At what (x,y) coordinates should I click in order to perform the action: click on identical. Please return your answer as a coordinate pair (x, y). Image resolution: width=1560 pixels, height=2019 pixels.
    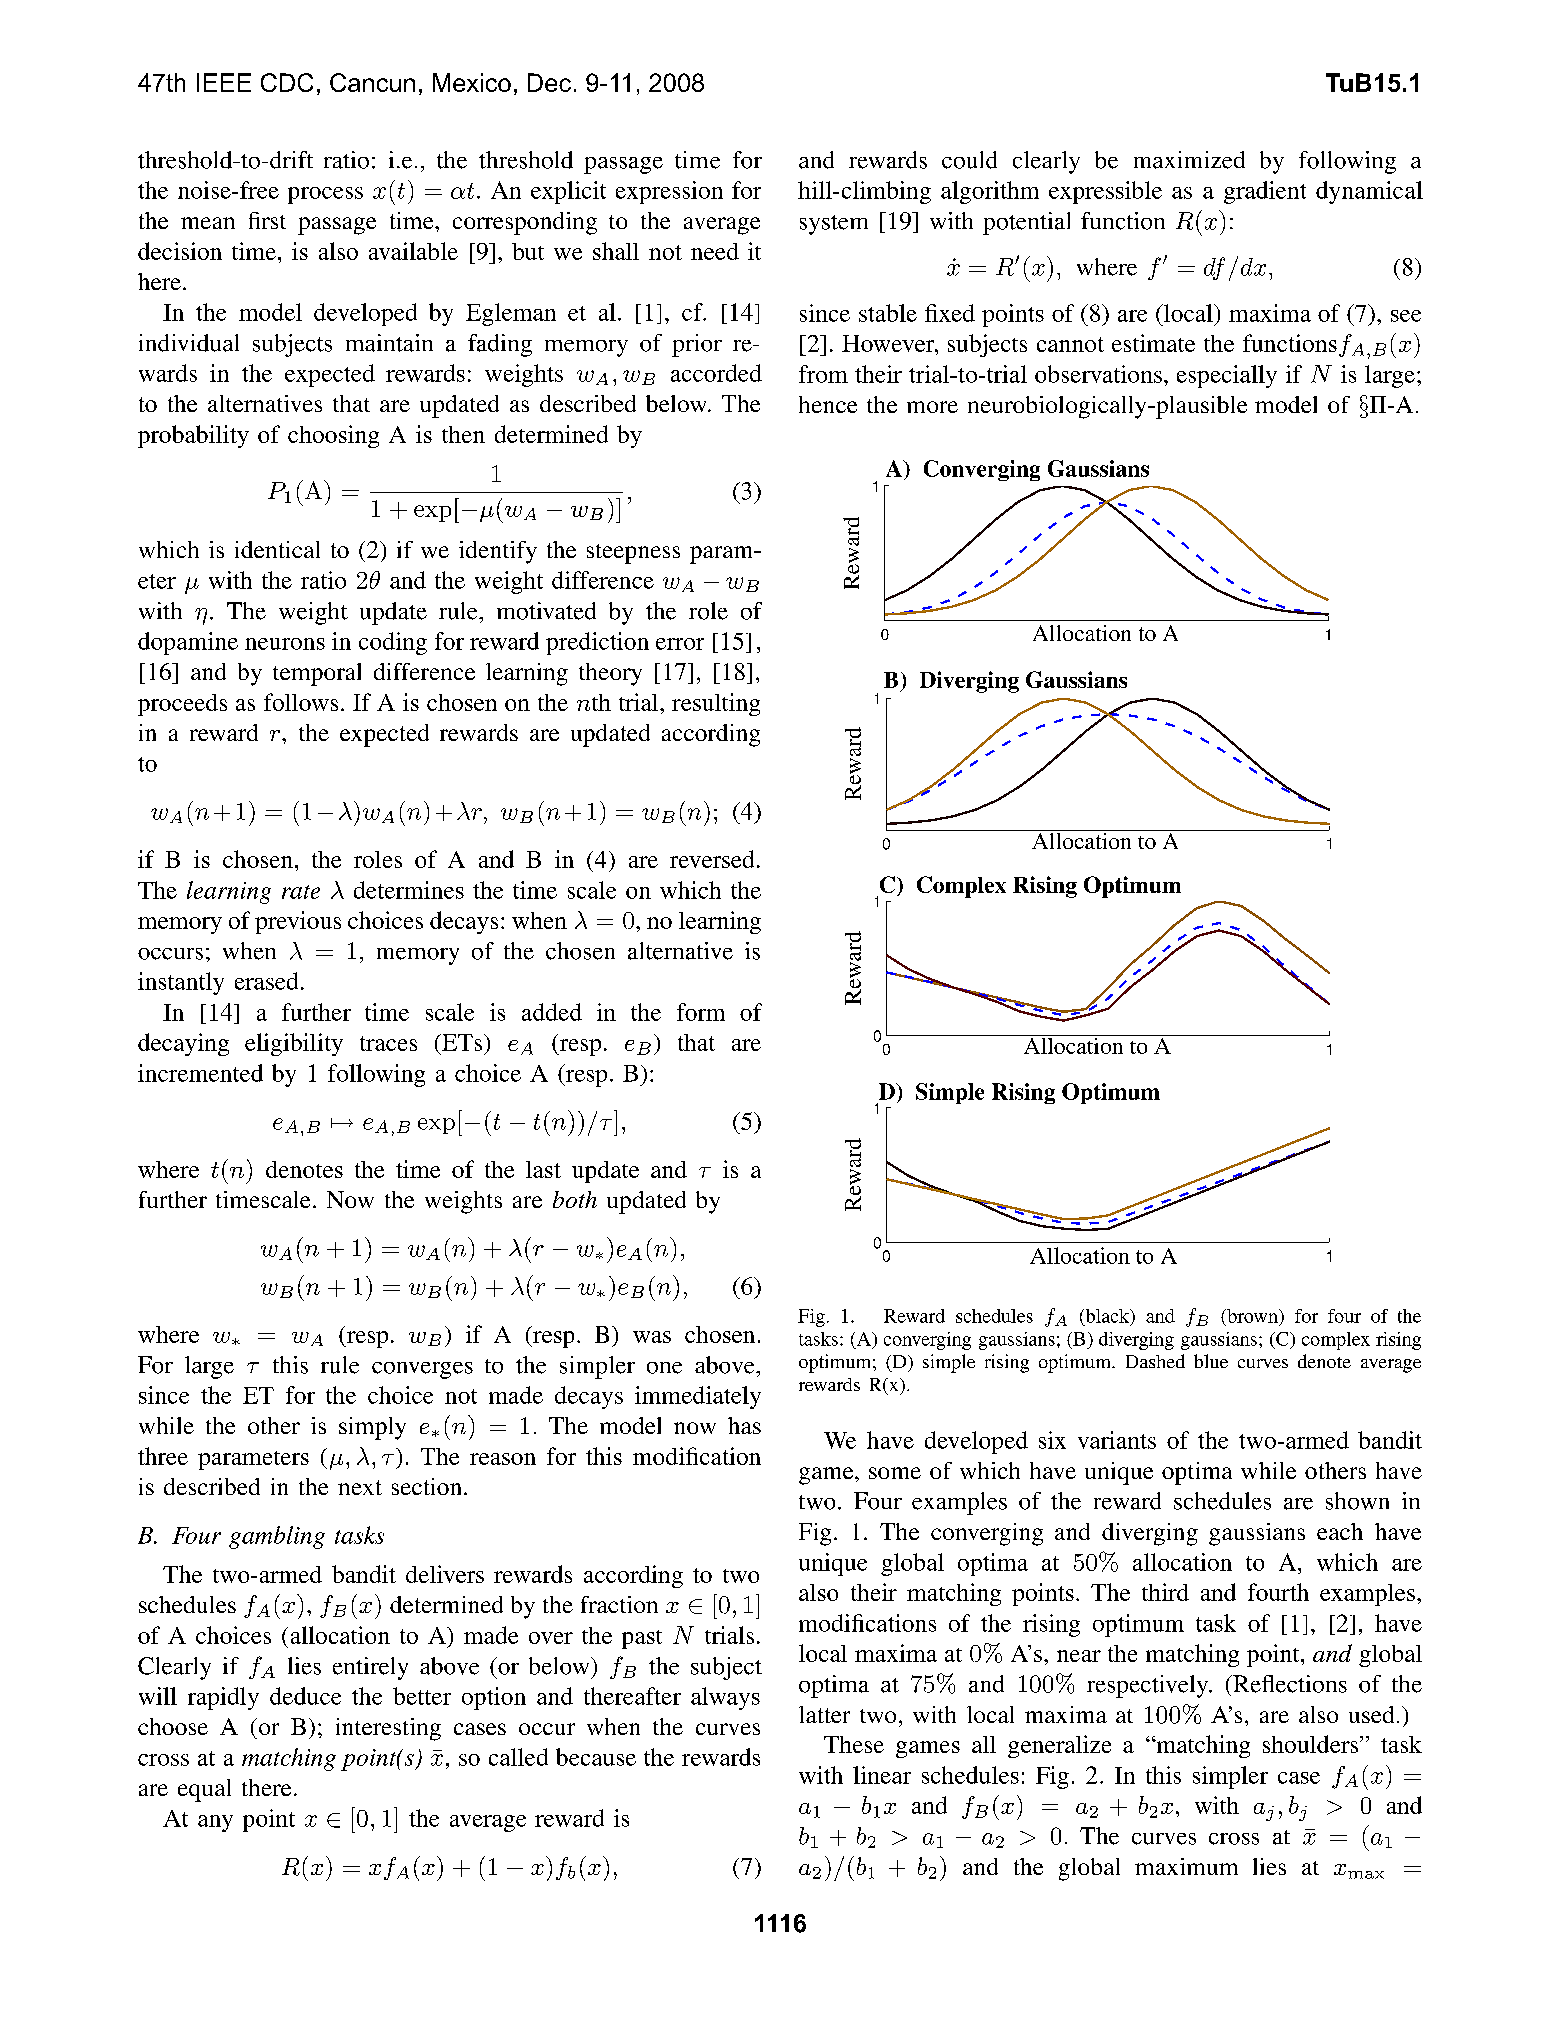
    Looking at the image, I should click on (277, 549).
